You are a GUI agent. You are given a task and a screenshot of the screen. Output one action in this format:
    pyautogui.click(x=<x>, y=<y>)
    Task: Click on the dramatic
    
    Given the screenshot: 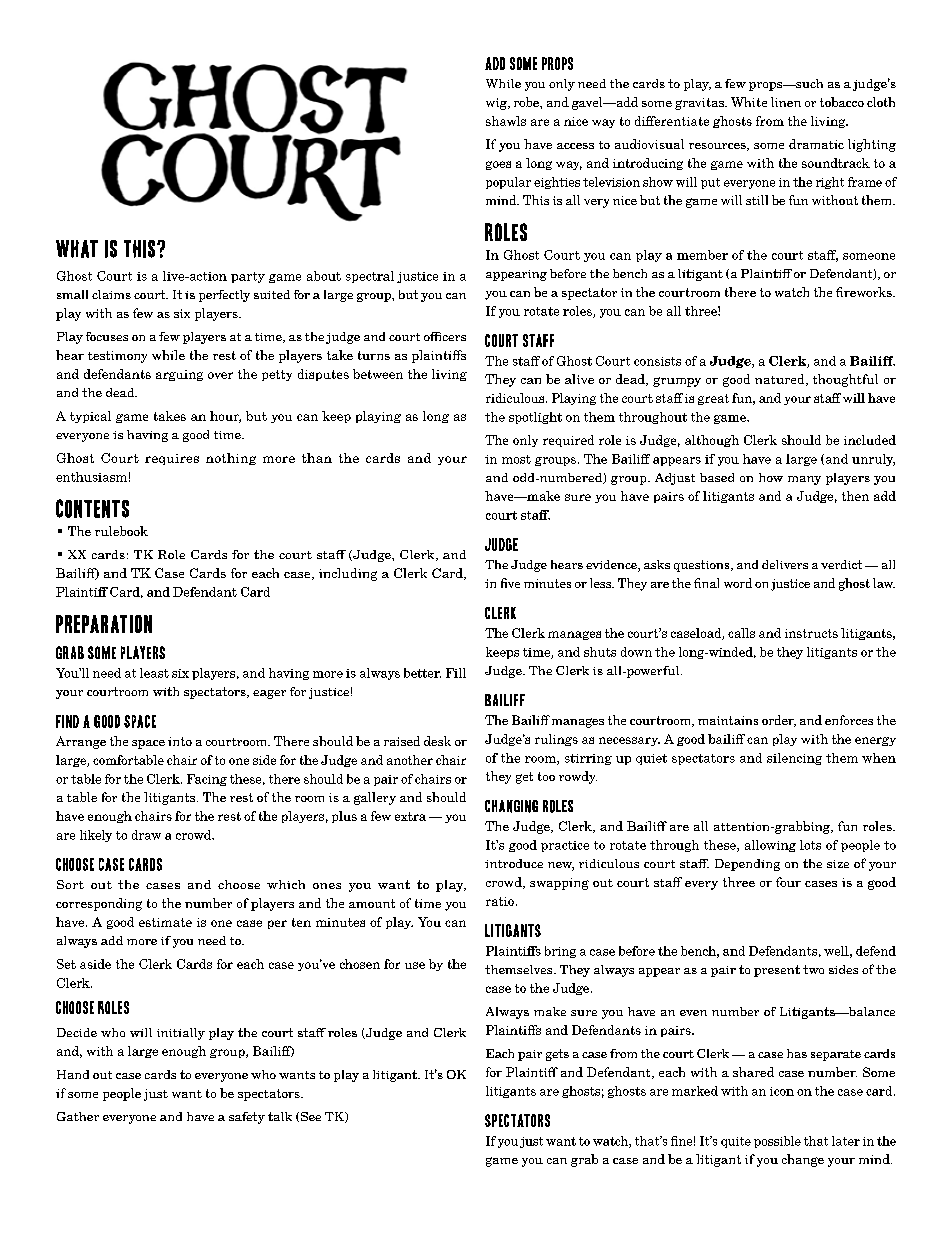 What is the action you would take?
    pyautogui.click(x=816, y=144)
